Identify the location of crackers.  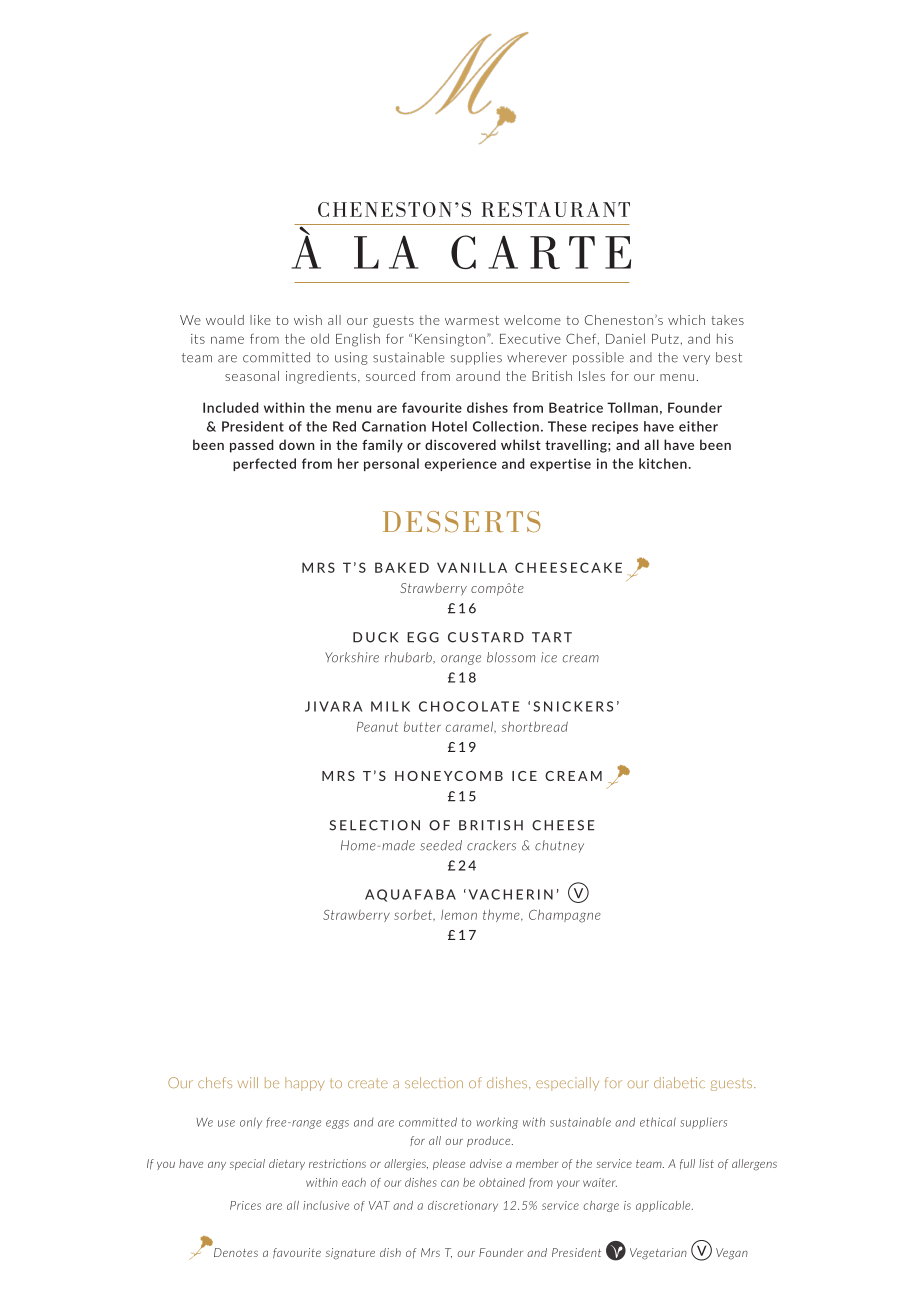
(491, 845).
